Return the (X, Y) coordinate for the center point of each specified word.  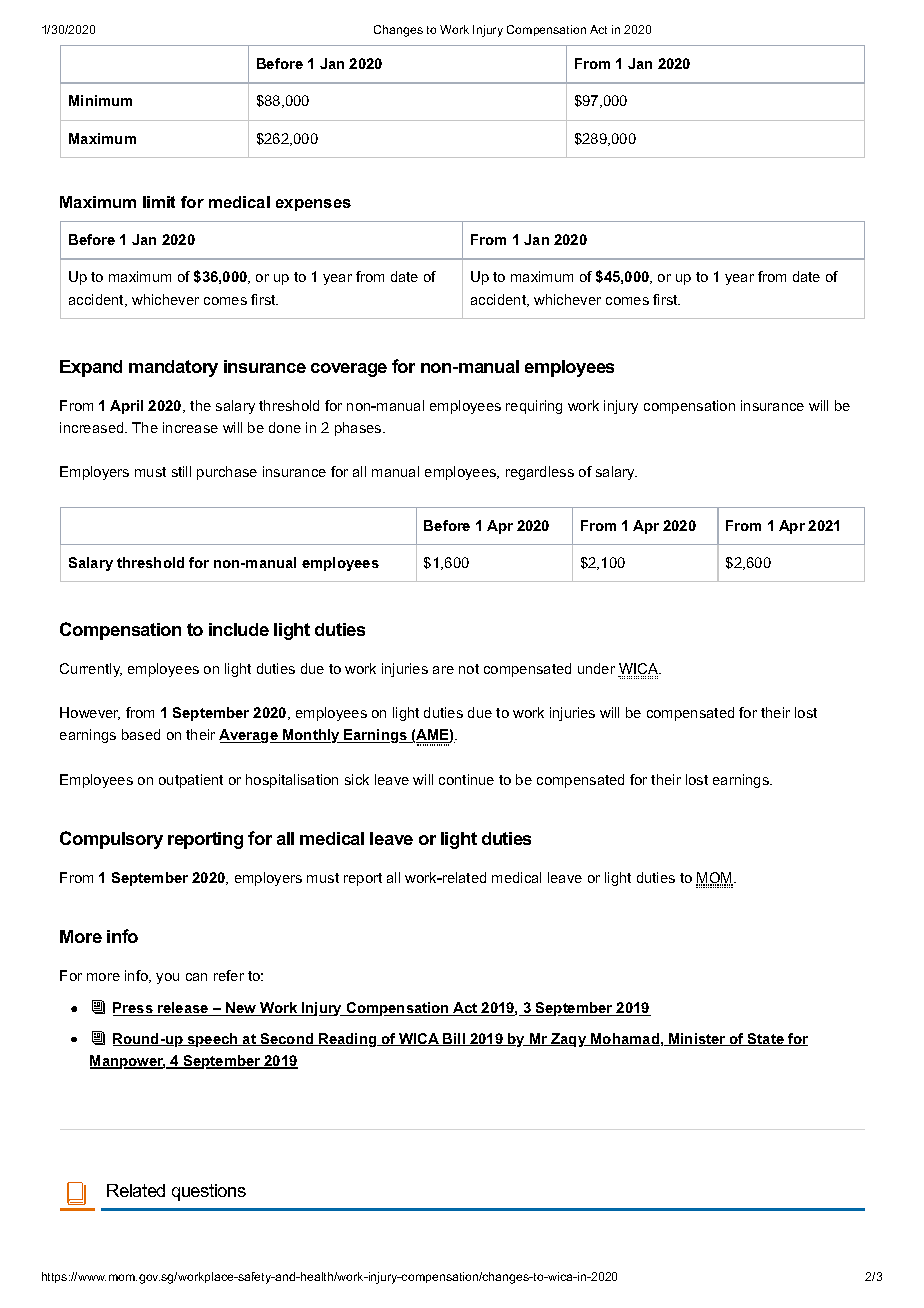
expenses (313, 205)
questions (209, 1192)
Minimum (100, 100)
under (596, 668)
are (443, 670)
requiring (534, 407)
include (239, 629)
